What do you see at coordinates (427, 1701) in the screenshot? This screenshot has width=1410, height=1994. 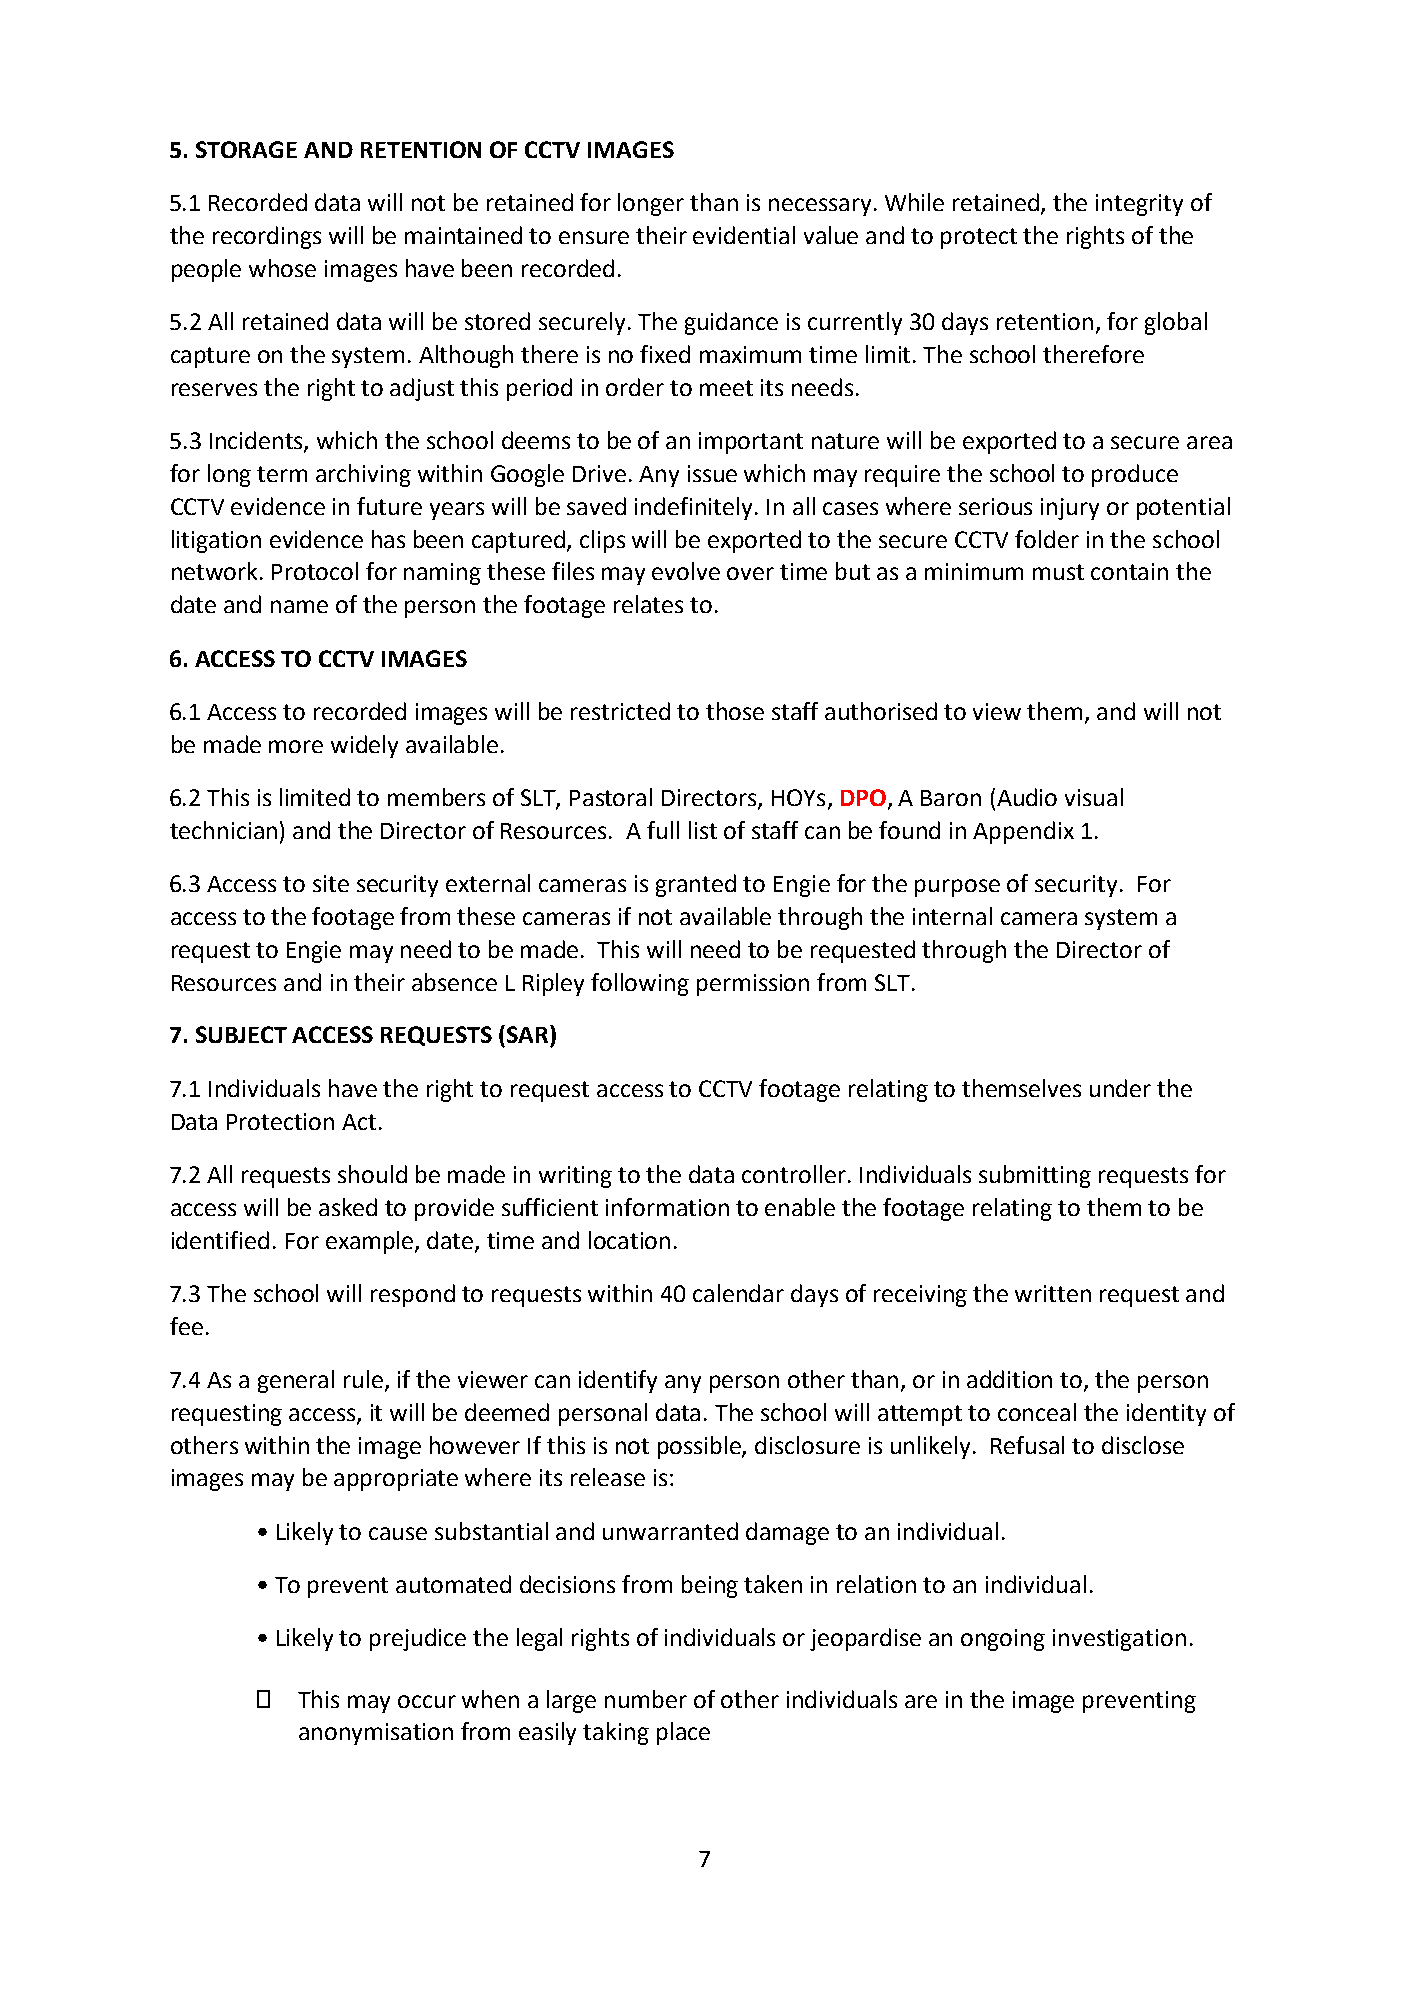 I see `occur` at bounding box center [427, 1701].
